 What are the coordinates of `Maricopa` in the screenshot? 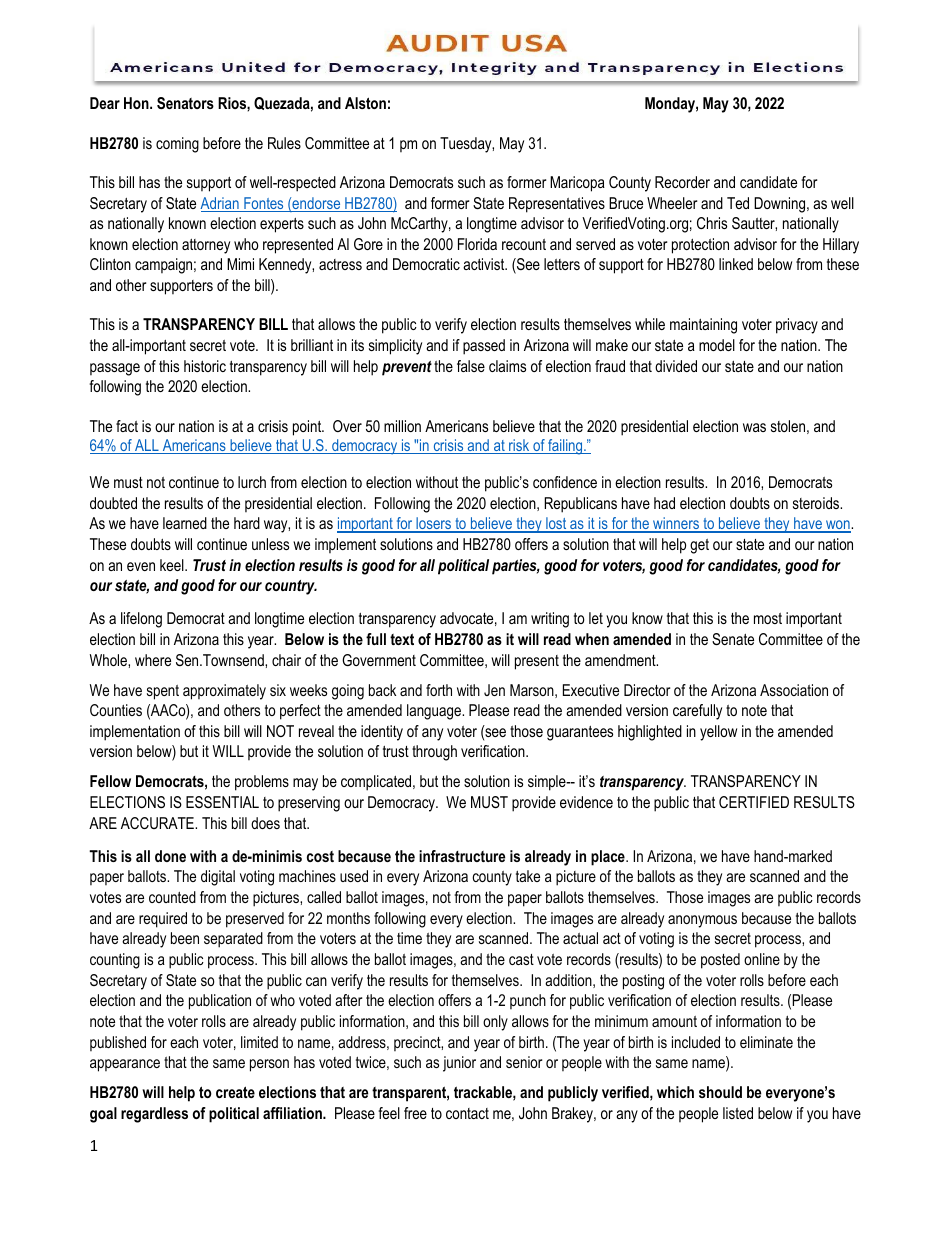 It's located at (577, 184).
